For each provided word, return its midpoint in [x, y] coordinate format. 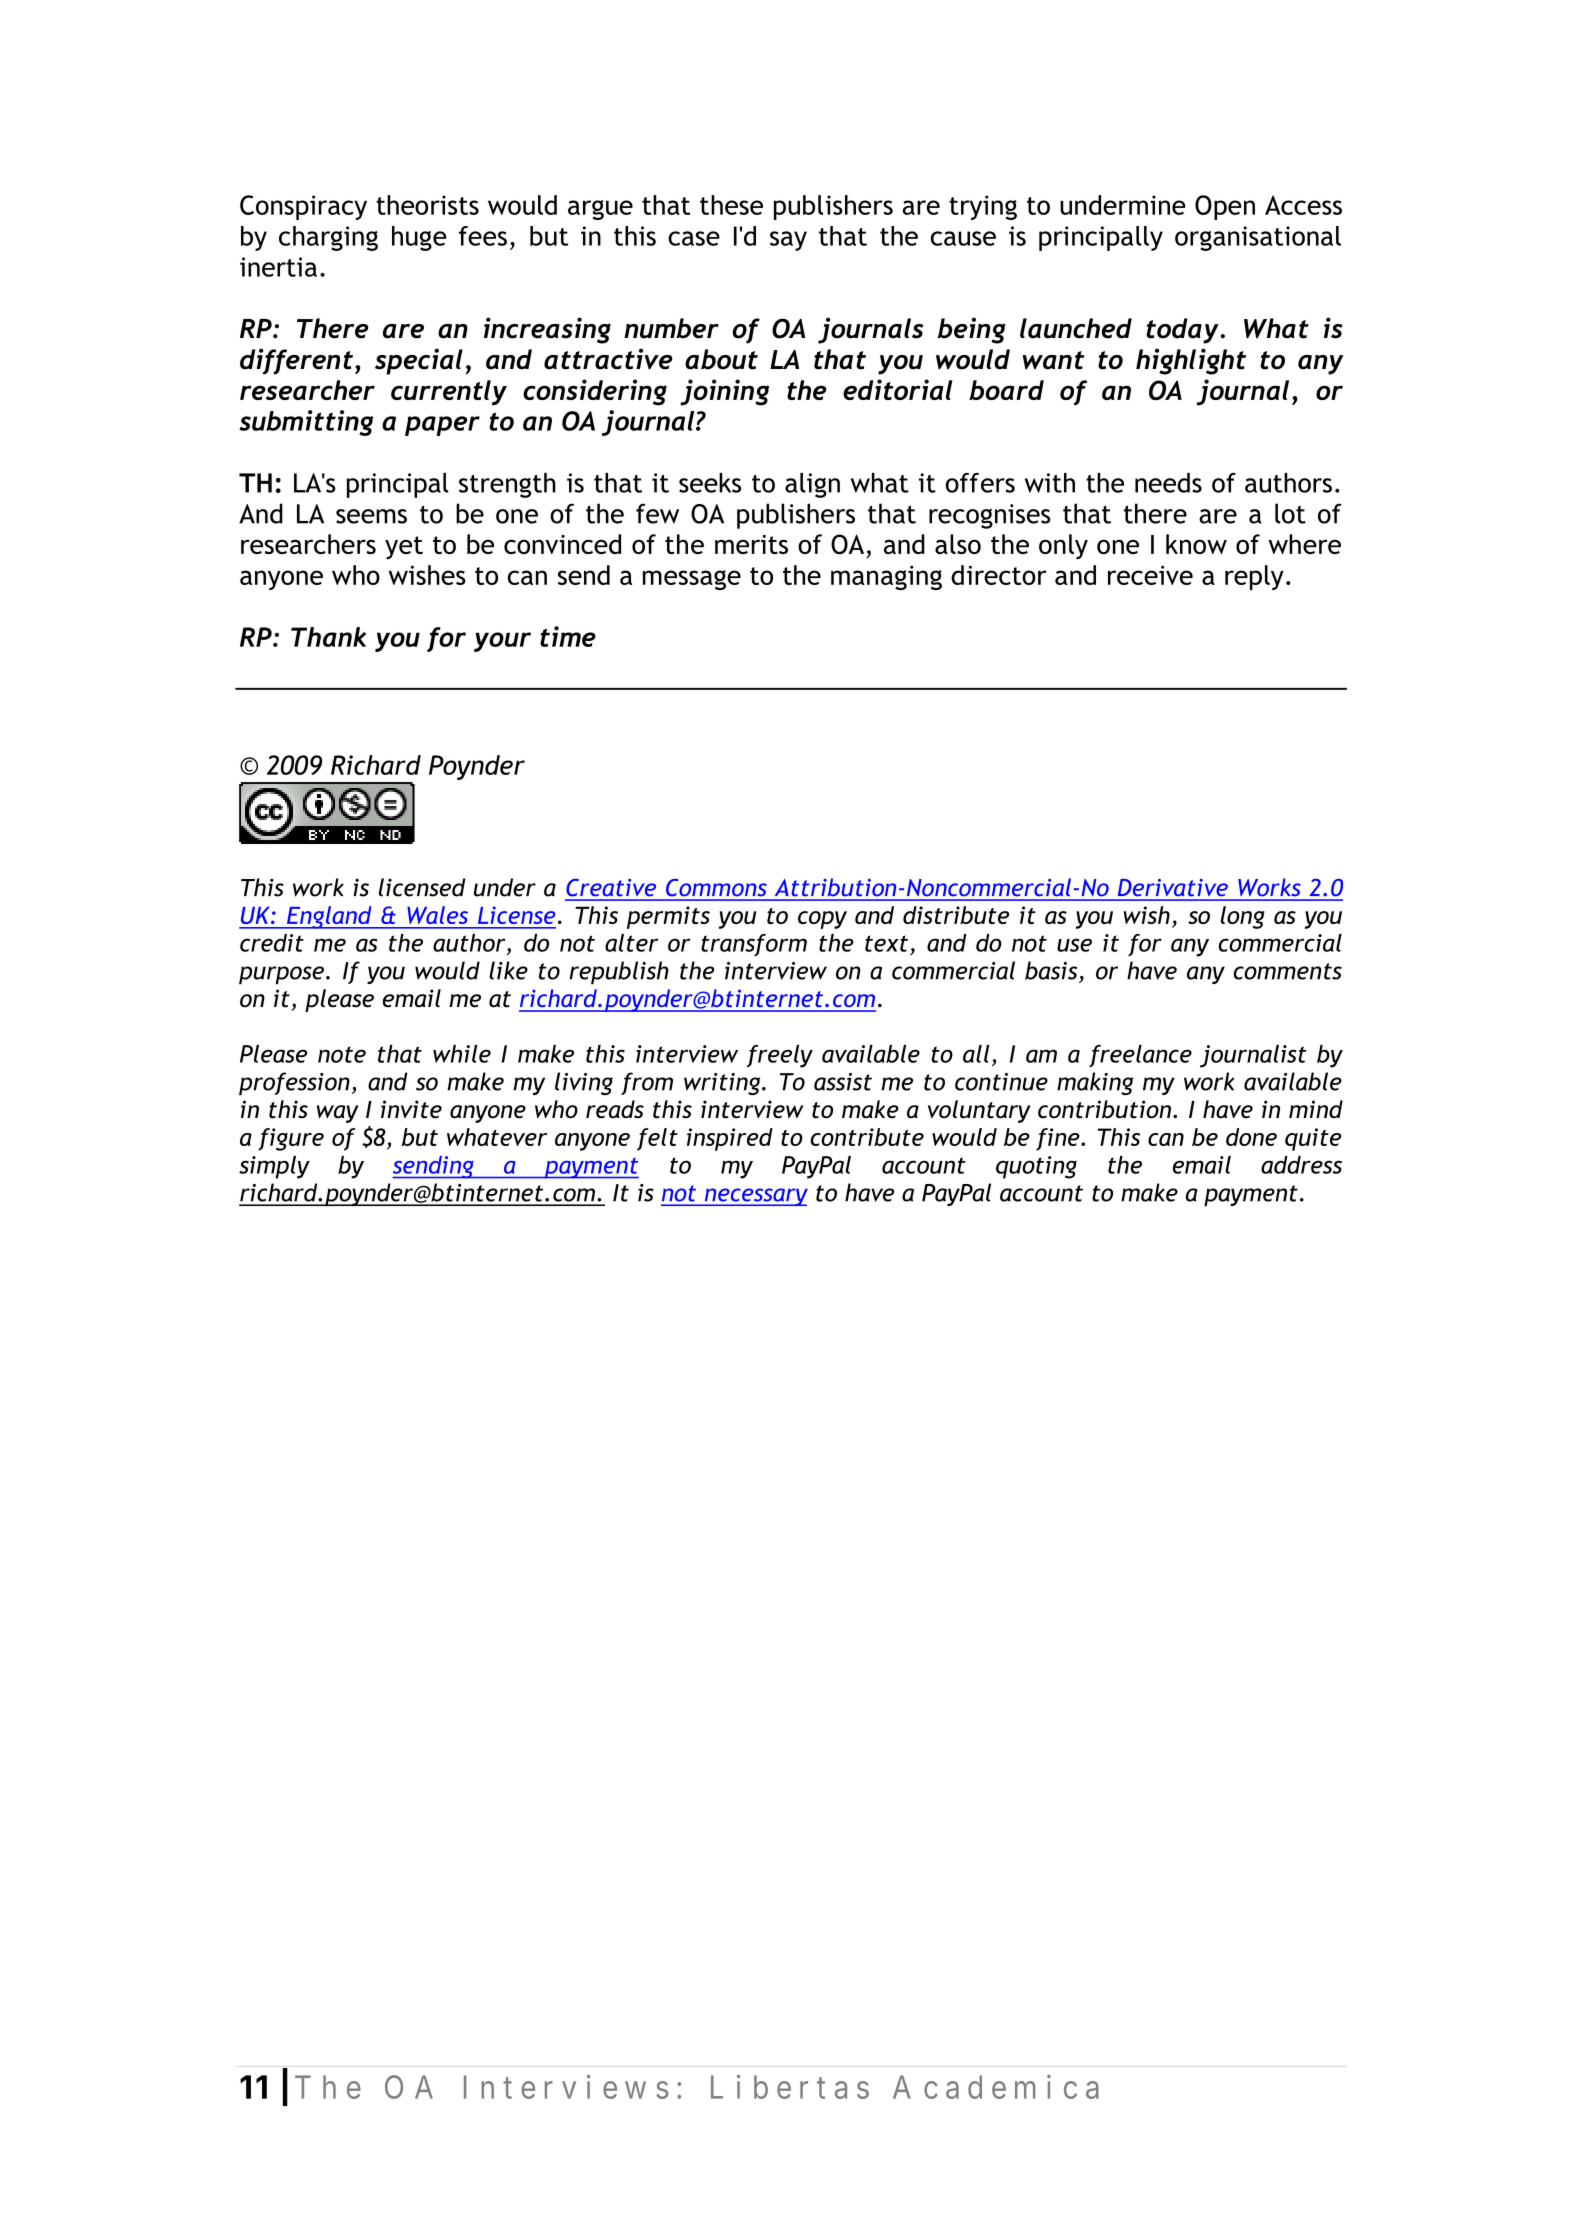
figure [291, 1139]
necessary [755, 1197]
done [1251, 1137]
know [1196, 544]
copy [822, 920]
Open [1225, 207]
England [329, 917]
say [788, 241]
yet [404, 548]
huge [419, 238]
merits [751, 544]
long [1243, 917]
